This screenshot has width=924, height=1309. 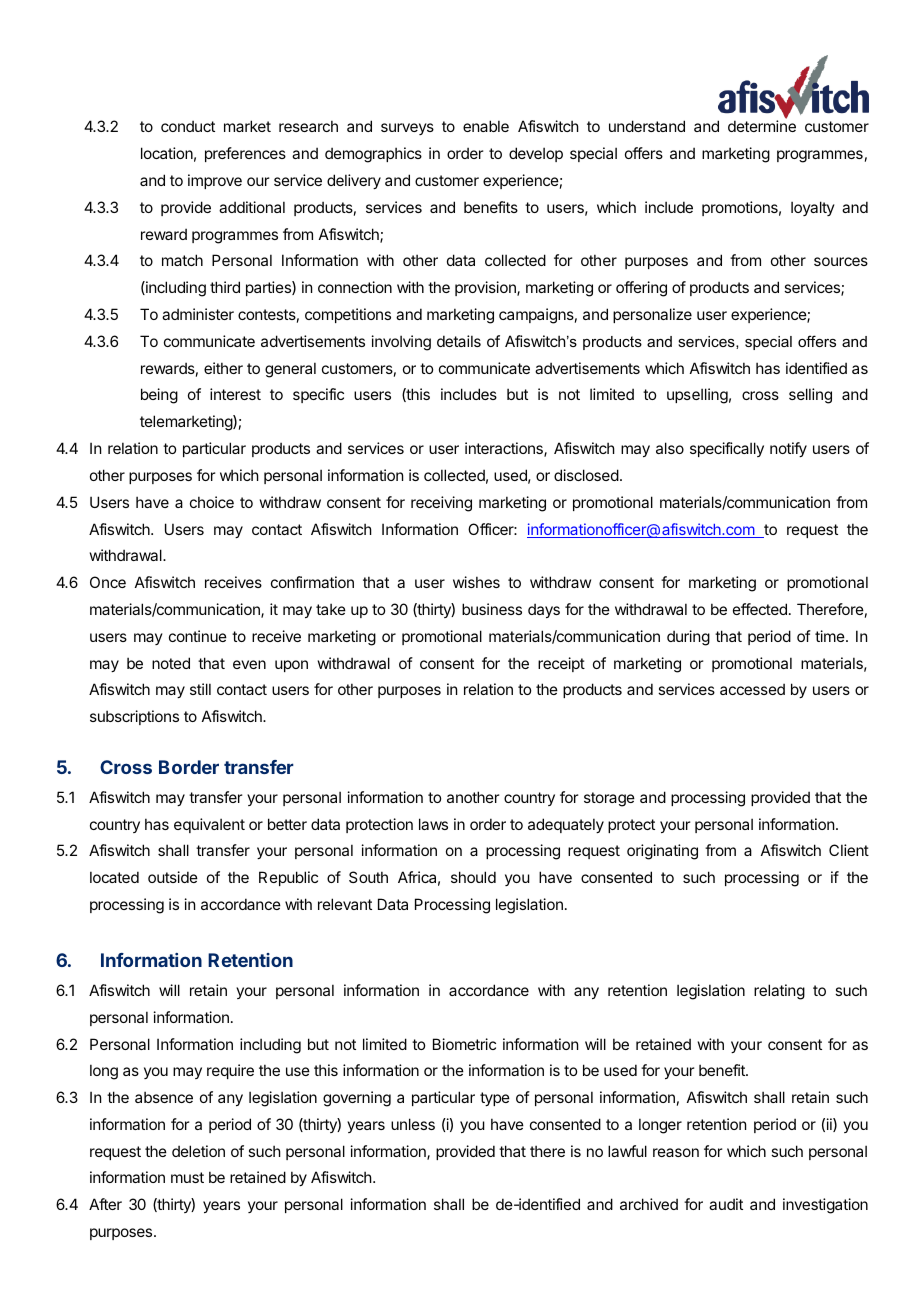 I want to click on receiving, so click(x=441, y=504).
